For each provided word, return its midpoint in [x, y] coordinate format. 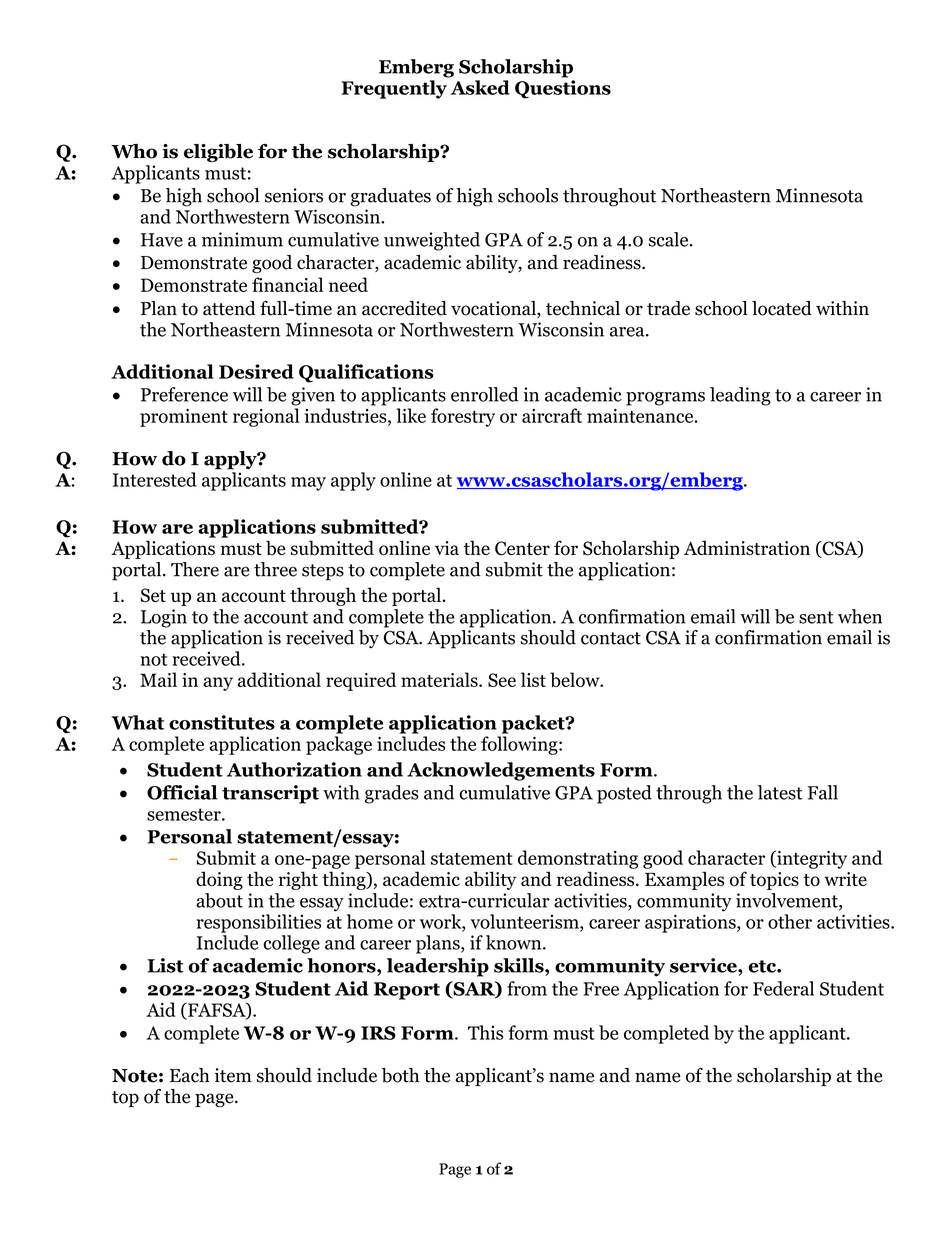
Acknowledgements [501, 771]
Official [182, 792]
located [782, 308]
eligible [218, 153]
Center [522, 548]
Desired [256, 371]
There [195, 569]
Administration [747, 548]
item [233, 1075]
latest [780, 792]
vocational [494, 309]
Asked [480, 87]
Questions [563, 89]
